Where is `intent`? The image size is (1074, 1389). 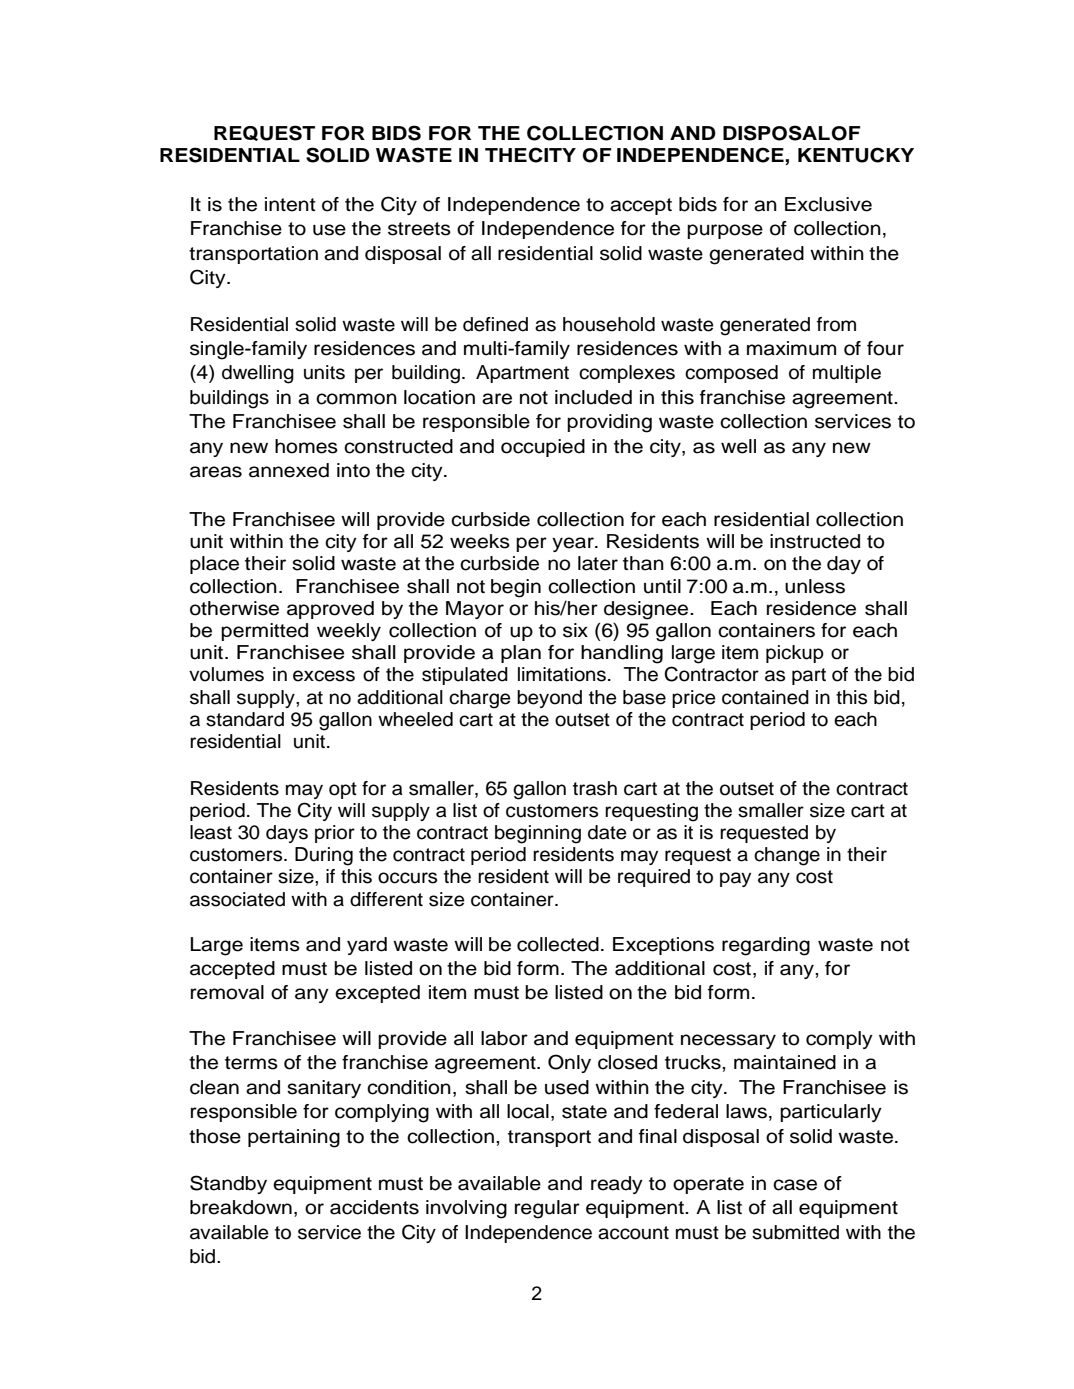
intent is located at coordinates (290, 204).
